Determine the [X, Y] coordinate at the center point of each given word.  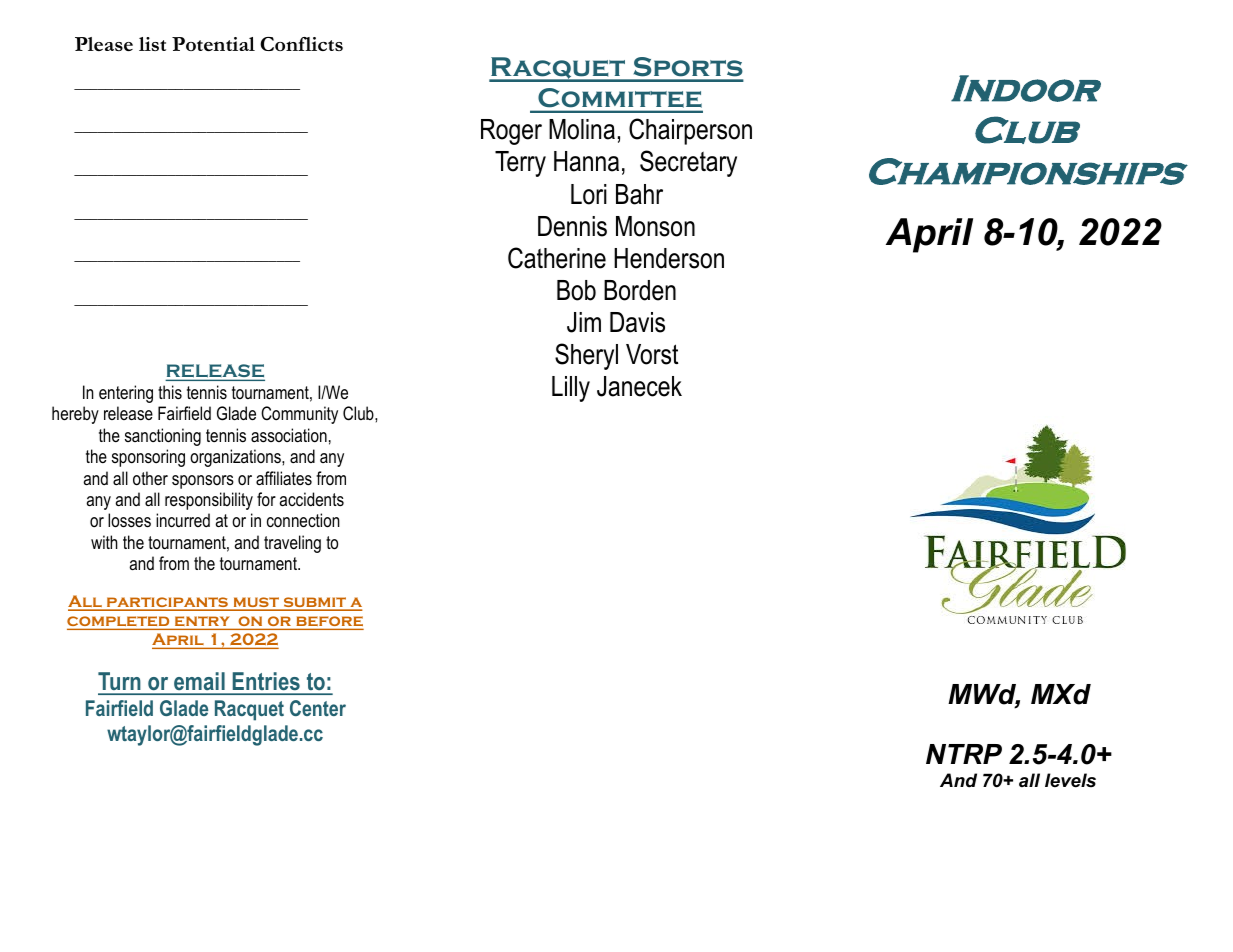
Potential [213, 44]
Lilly [571, 389]
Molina [582, 129]
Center [318, 708]
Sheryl [586, 356]
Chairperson [690, 131]
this [170, 392]
